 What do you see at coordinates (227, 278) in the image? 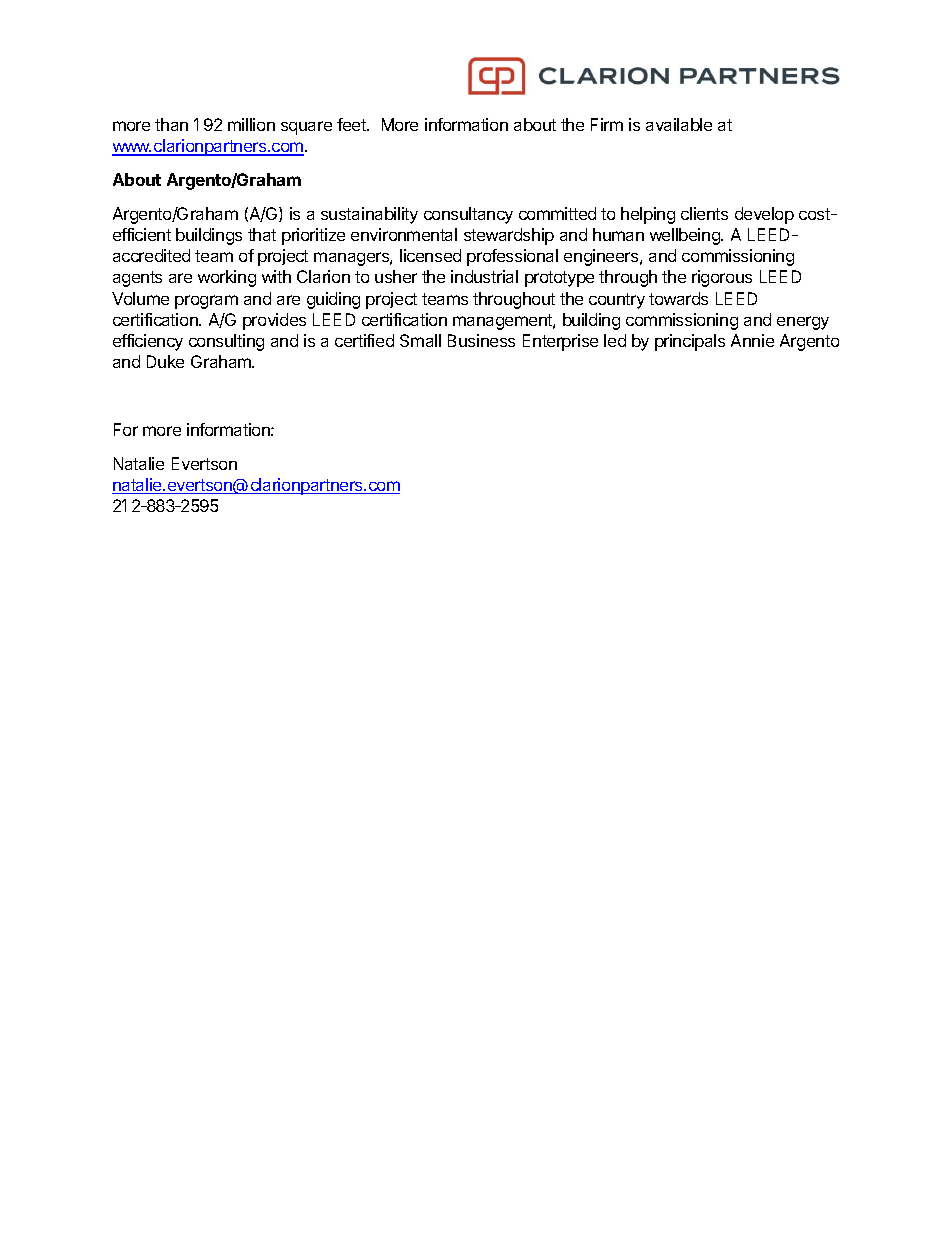
I see `working` at bounding box center [227, 278].
